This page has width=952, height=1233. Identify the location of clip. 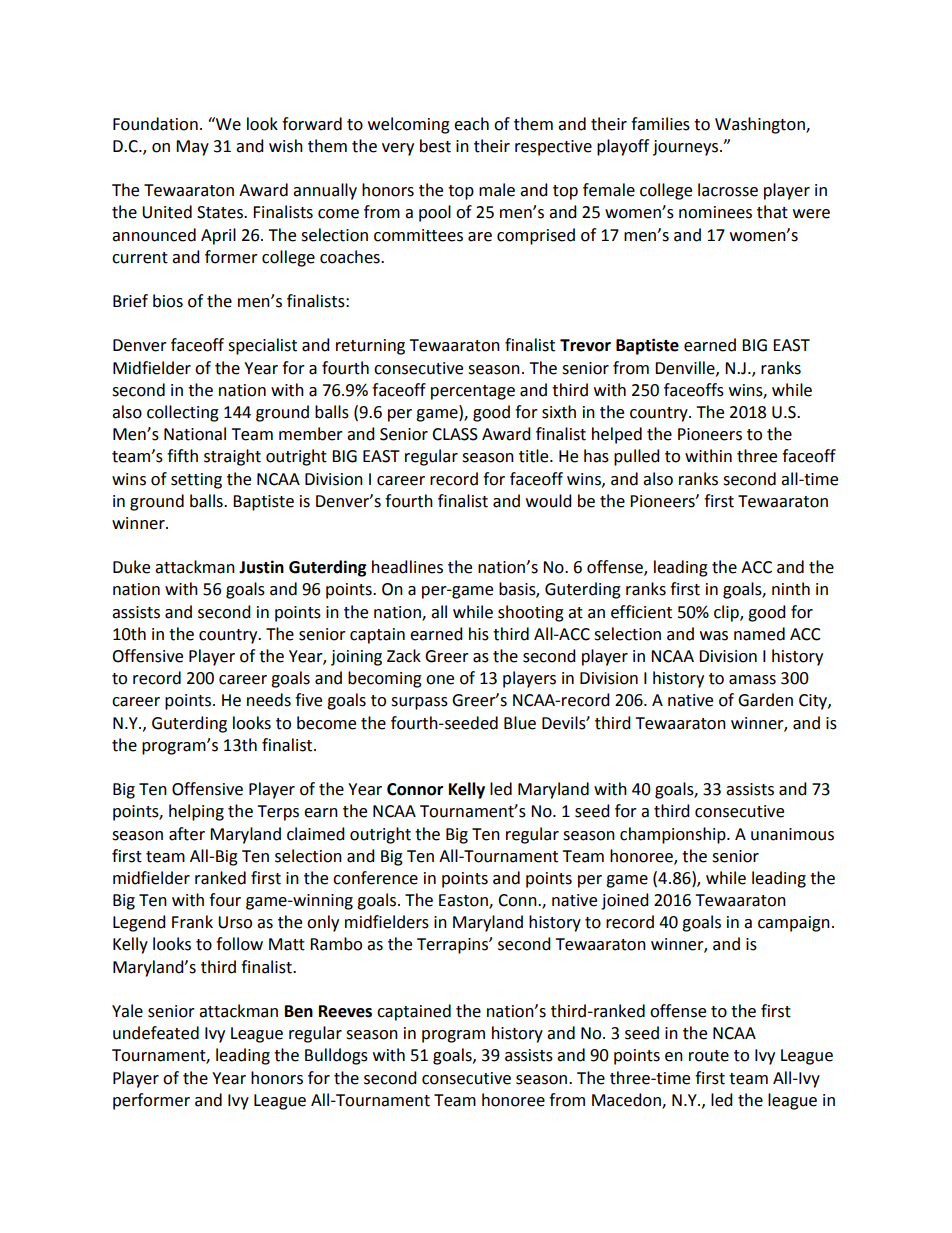
(727, 613).
